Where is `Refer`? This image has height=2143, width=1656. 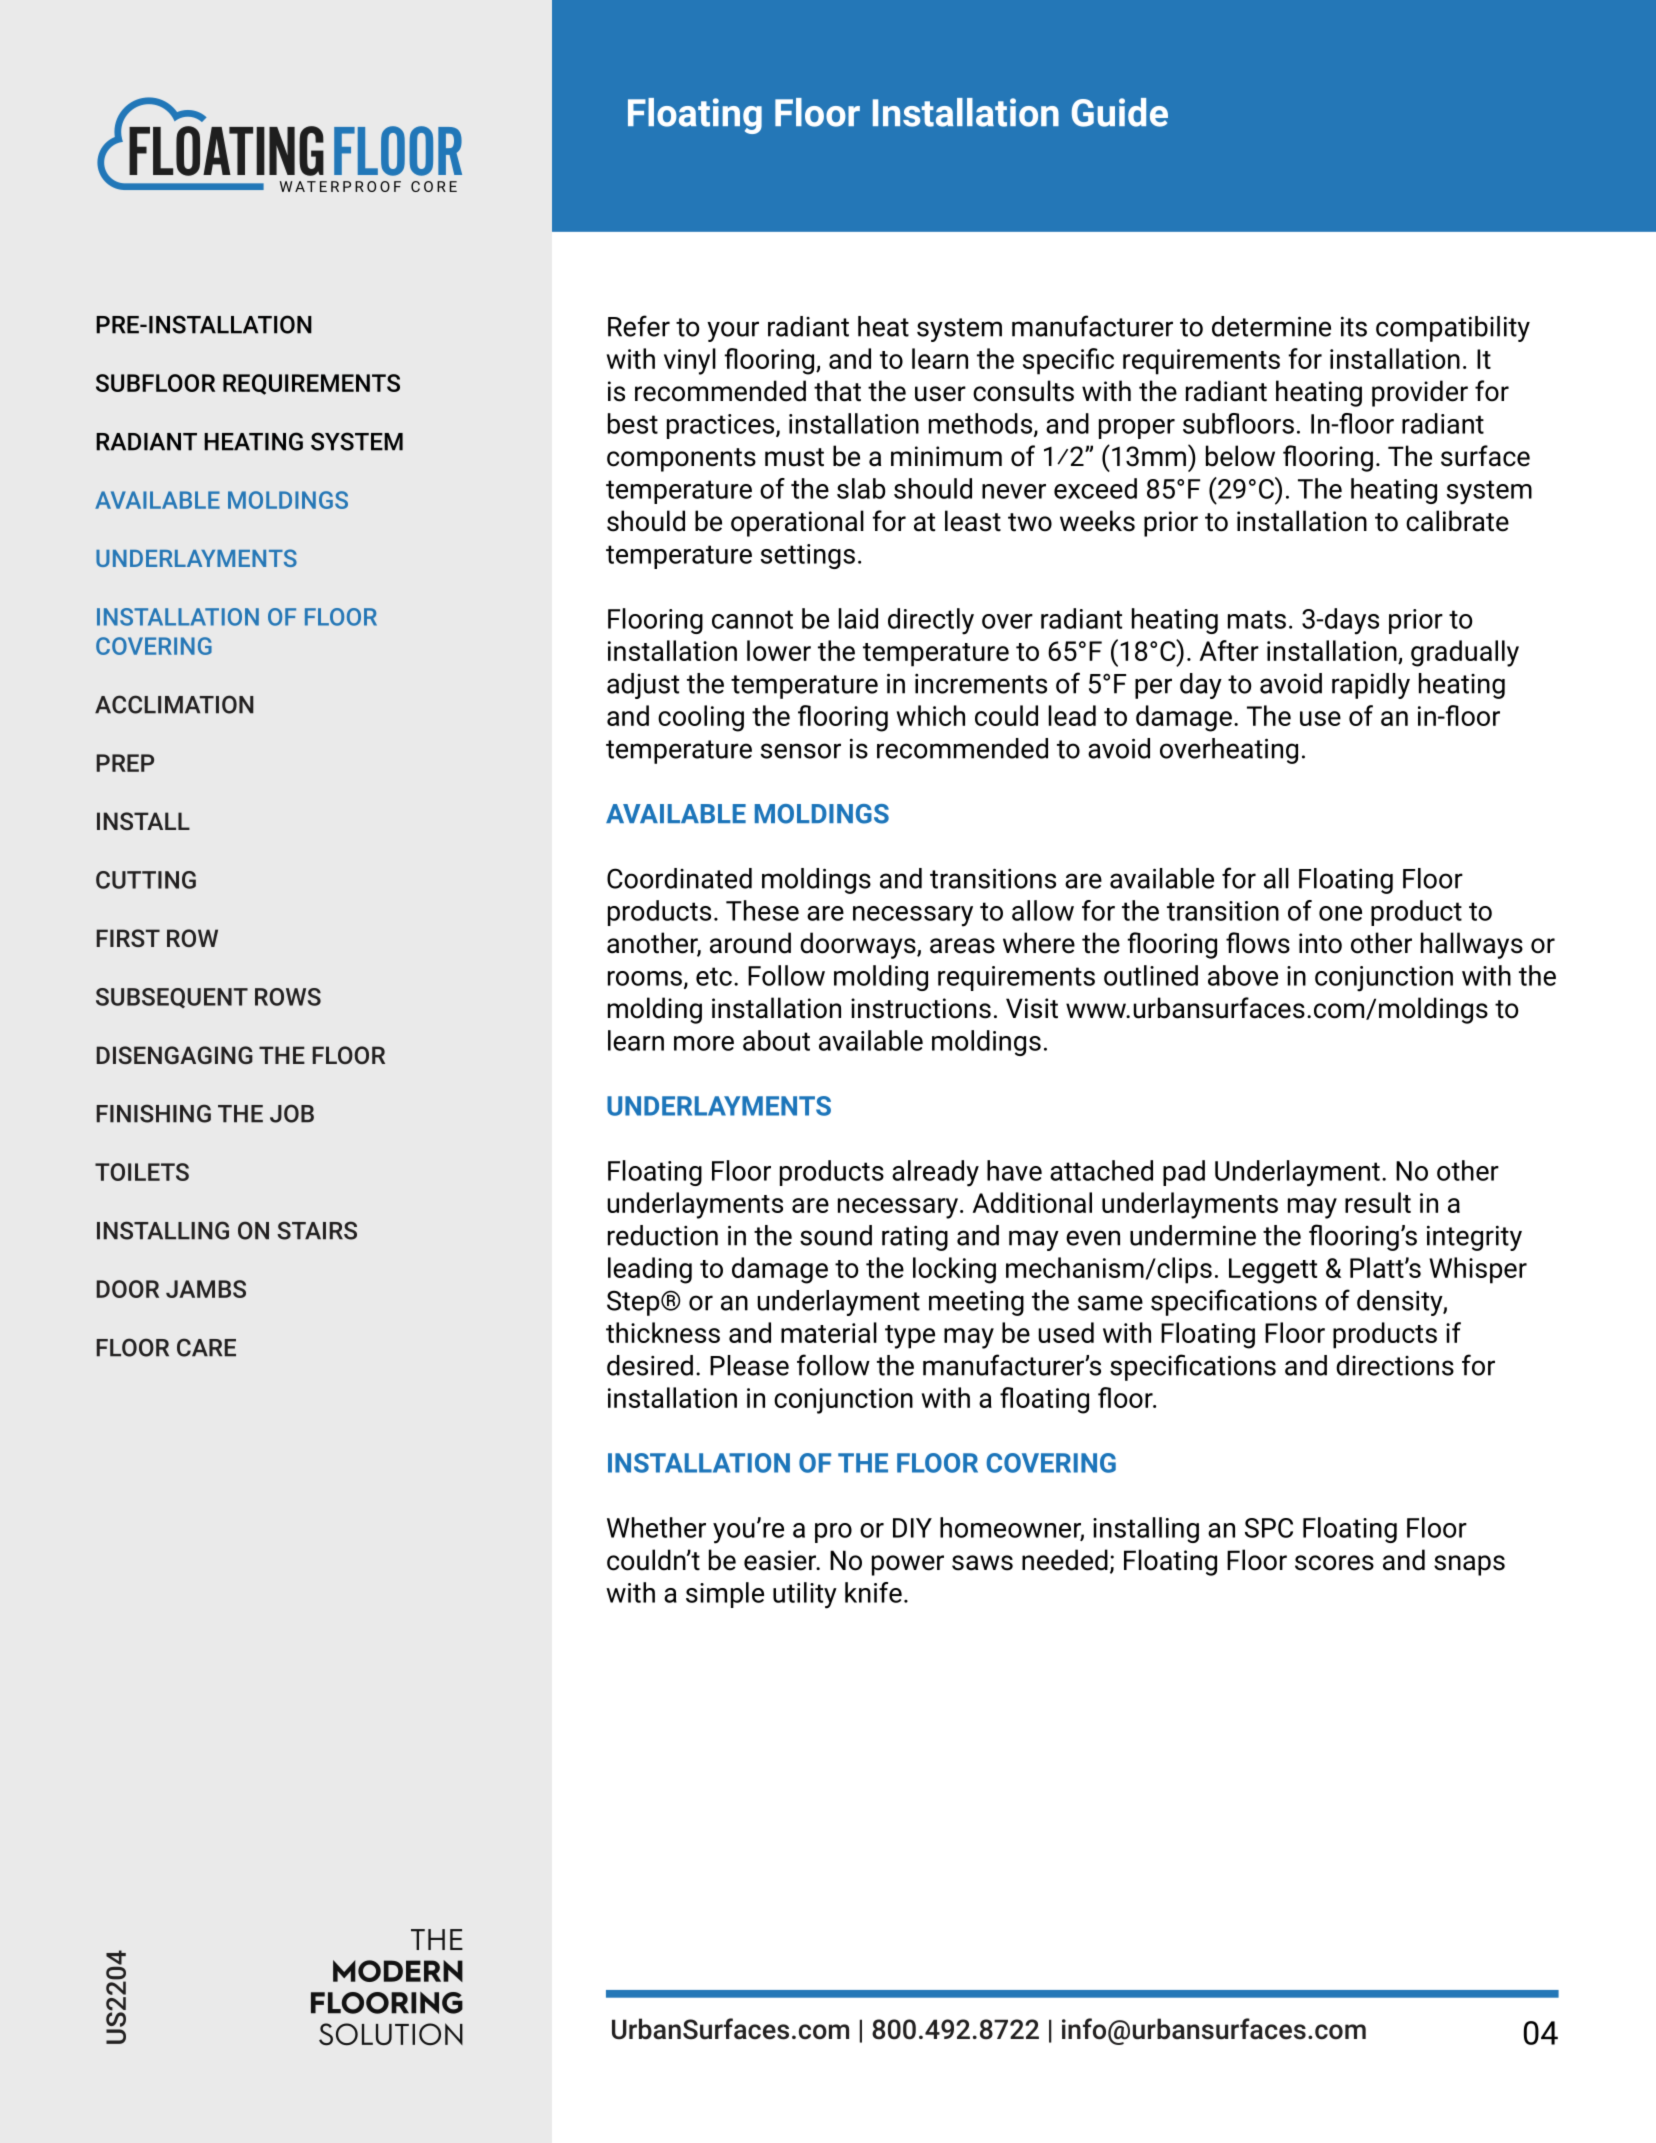
Refer is located at coordinates (639, 326).
